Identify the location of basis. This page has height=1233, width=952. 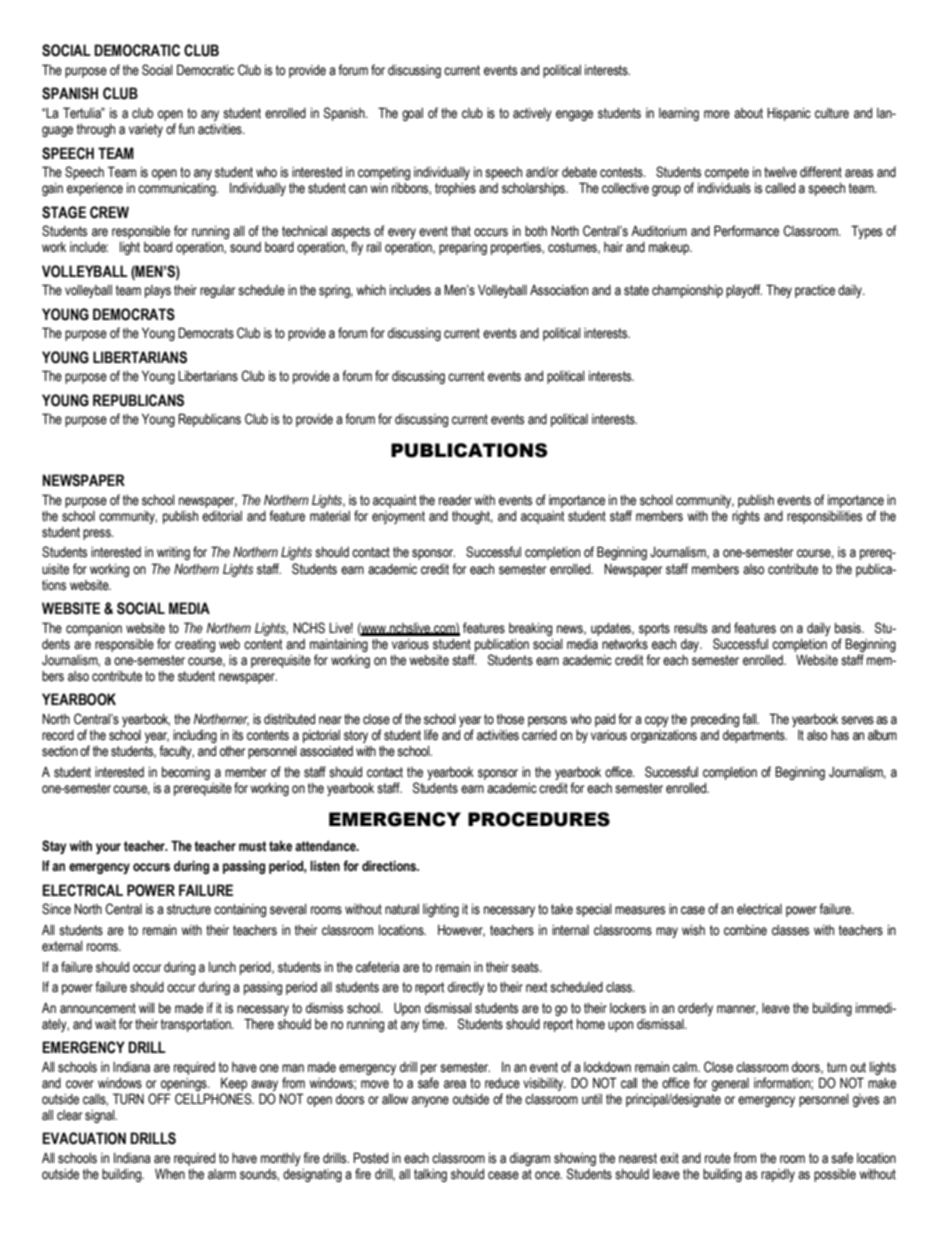
(849, 628).
